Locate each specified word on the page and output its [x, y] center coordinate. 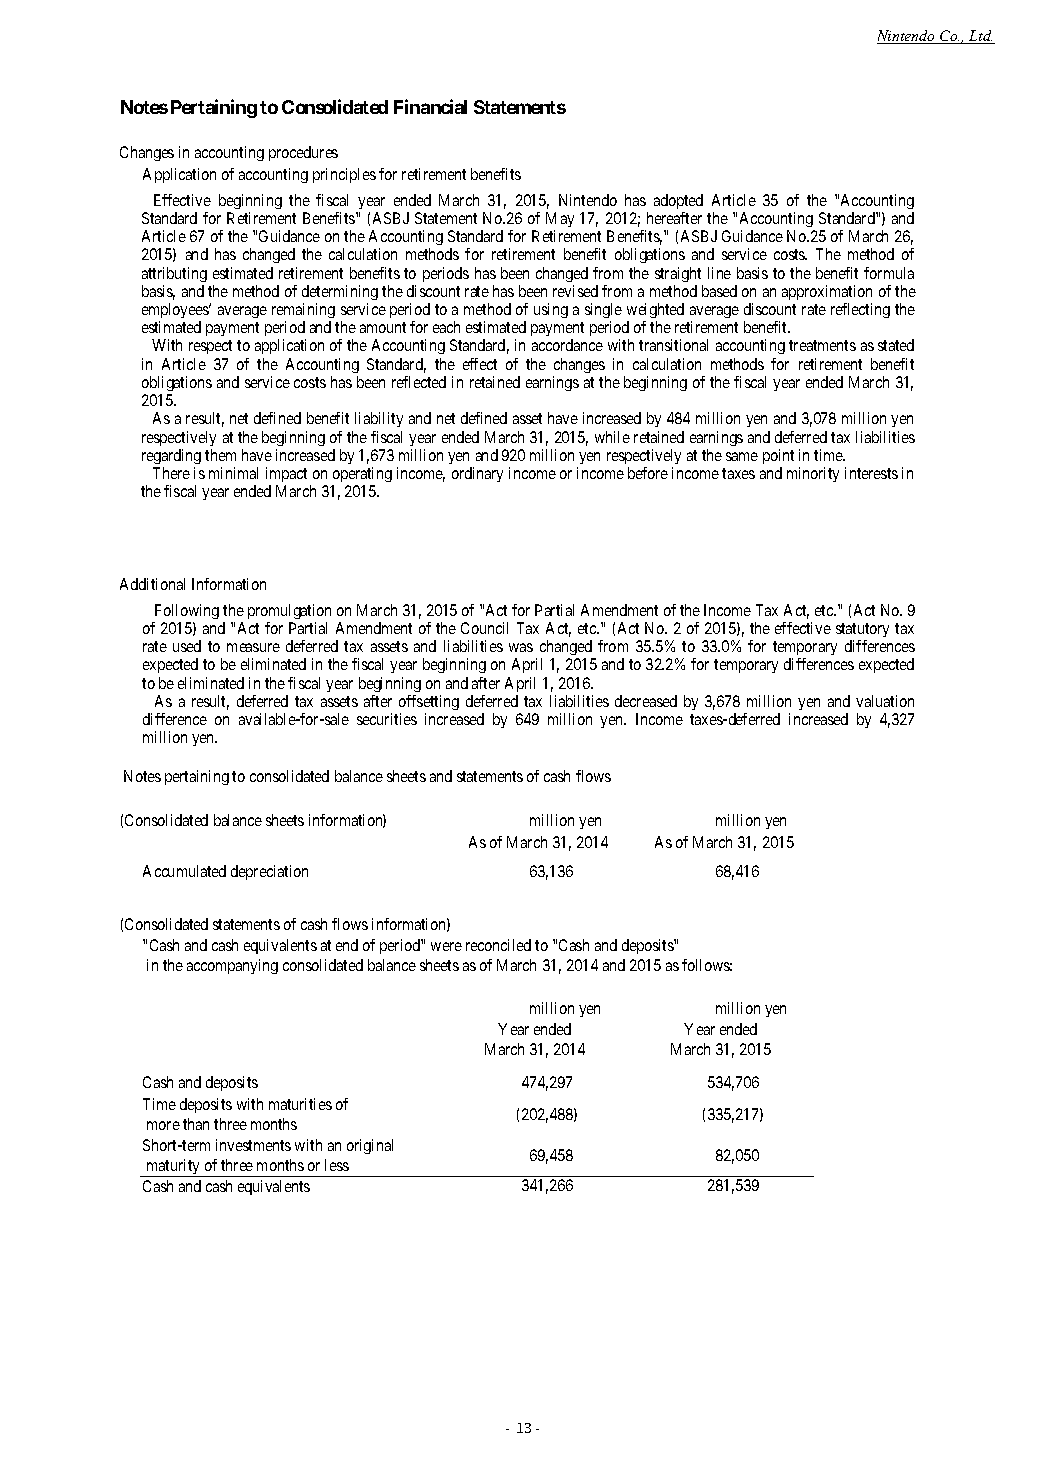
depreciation [269, 872]
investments [253, 1145]
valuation [885, 701]
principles [344, 175]
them [220, 455]
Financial [430, 106]
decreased [646, 701]
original [370, 1146]
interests [871, 473]
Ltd [980, 37]
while [612, 437]
